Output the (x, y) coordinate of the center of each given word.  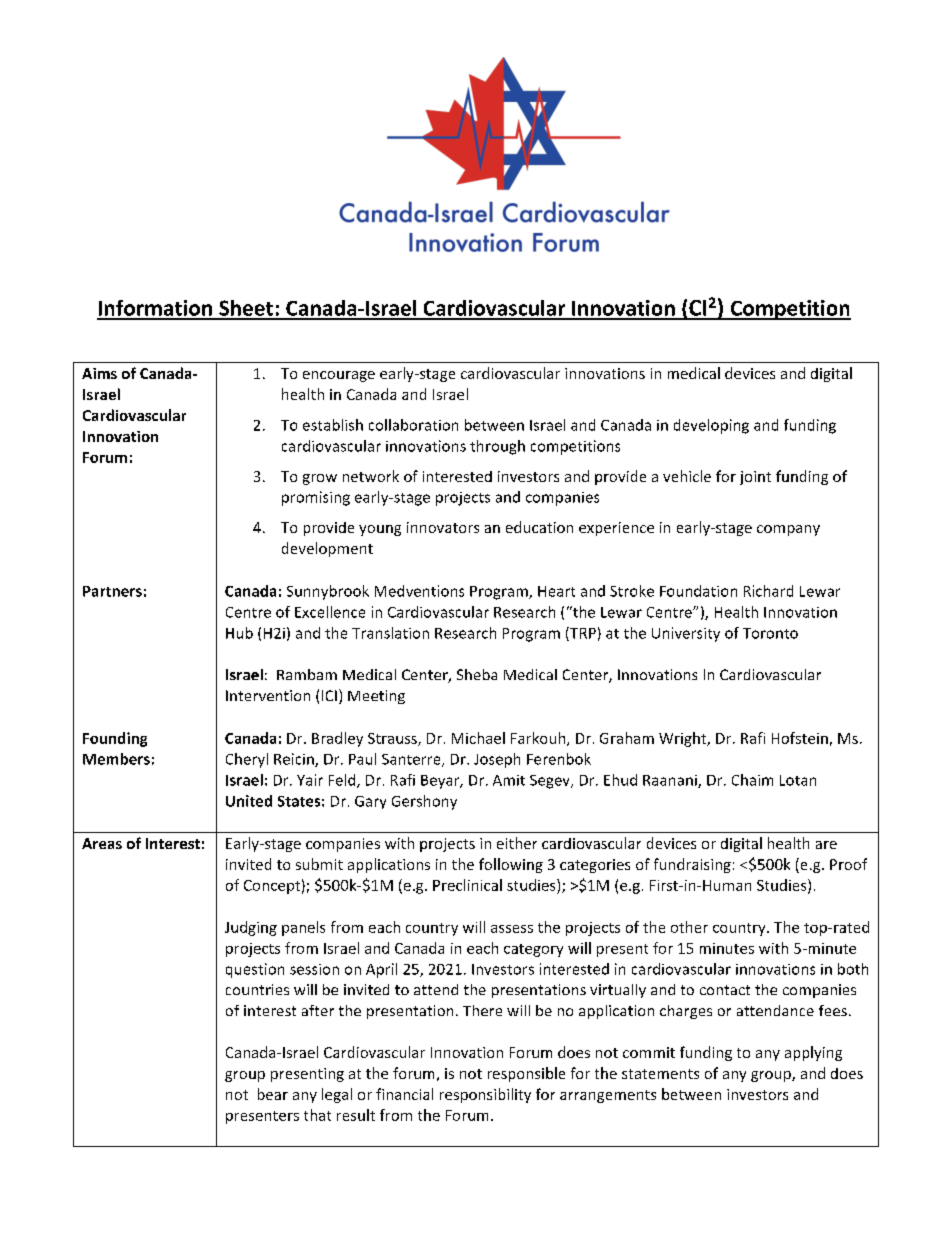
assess (512, 929)
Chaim (752, 780)
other (689, 927)
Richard (768, 591)
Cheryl (247, 760)
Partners (112, 591)
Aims (99, 373)
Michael (478, 738)
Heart (556, 591)
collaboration (413, 425)
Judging (251, 928)
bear (273, 1094)
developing (711, 426)
